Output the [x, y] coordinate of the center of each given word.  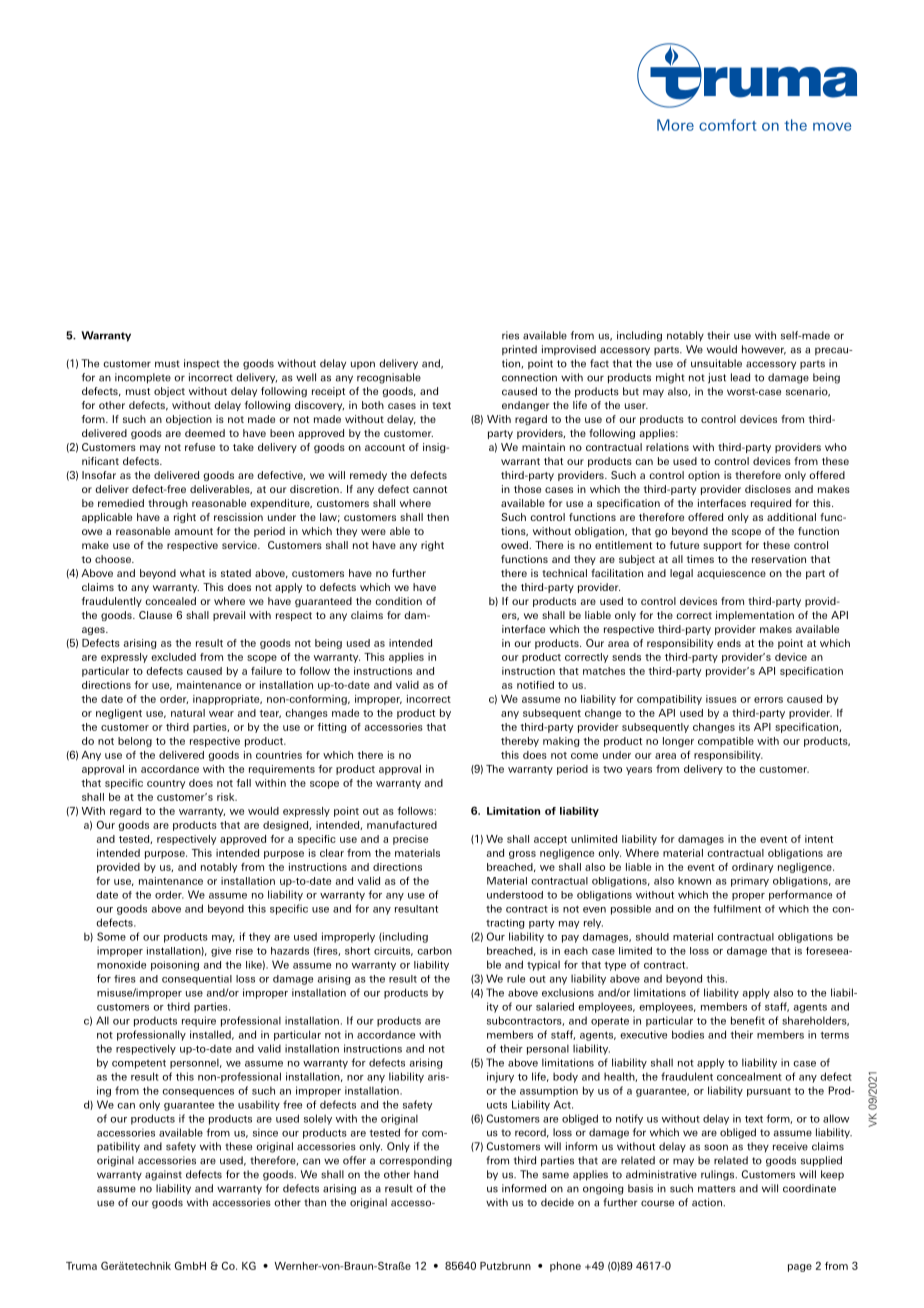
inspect [202, 364]
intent [819, 839]
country [166, 784]
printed [519, 350]
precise [410, 840]
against [163, 1175]
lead [740, 377]
